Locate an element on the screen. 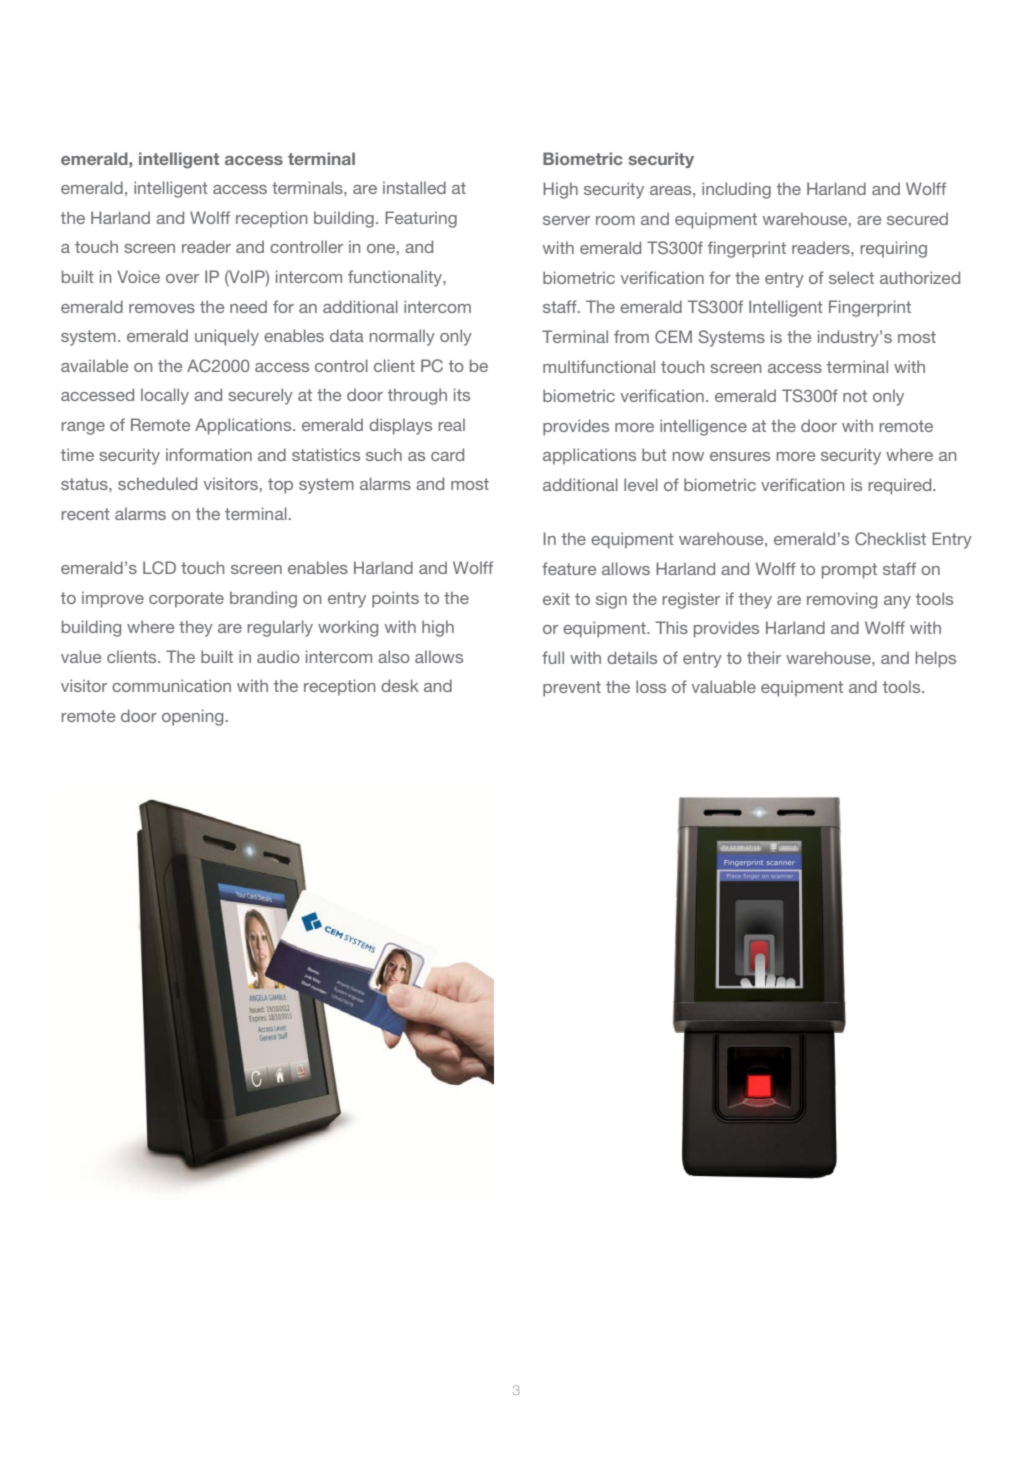 This screenshot has width=1036, height=1466. opening is located at coordinates (192, 717).
